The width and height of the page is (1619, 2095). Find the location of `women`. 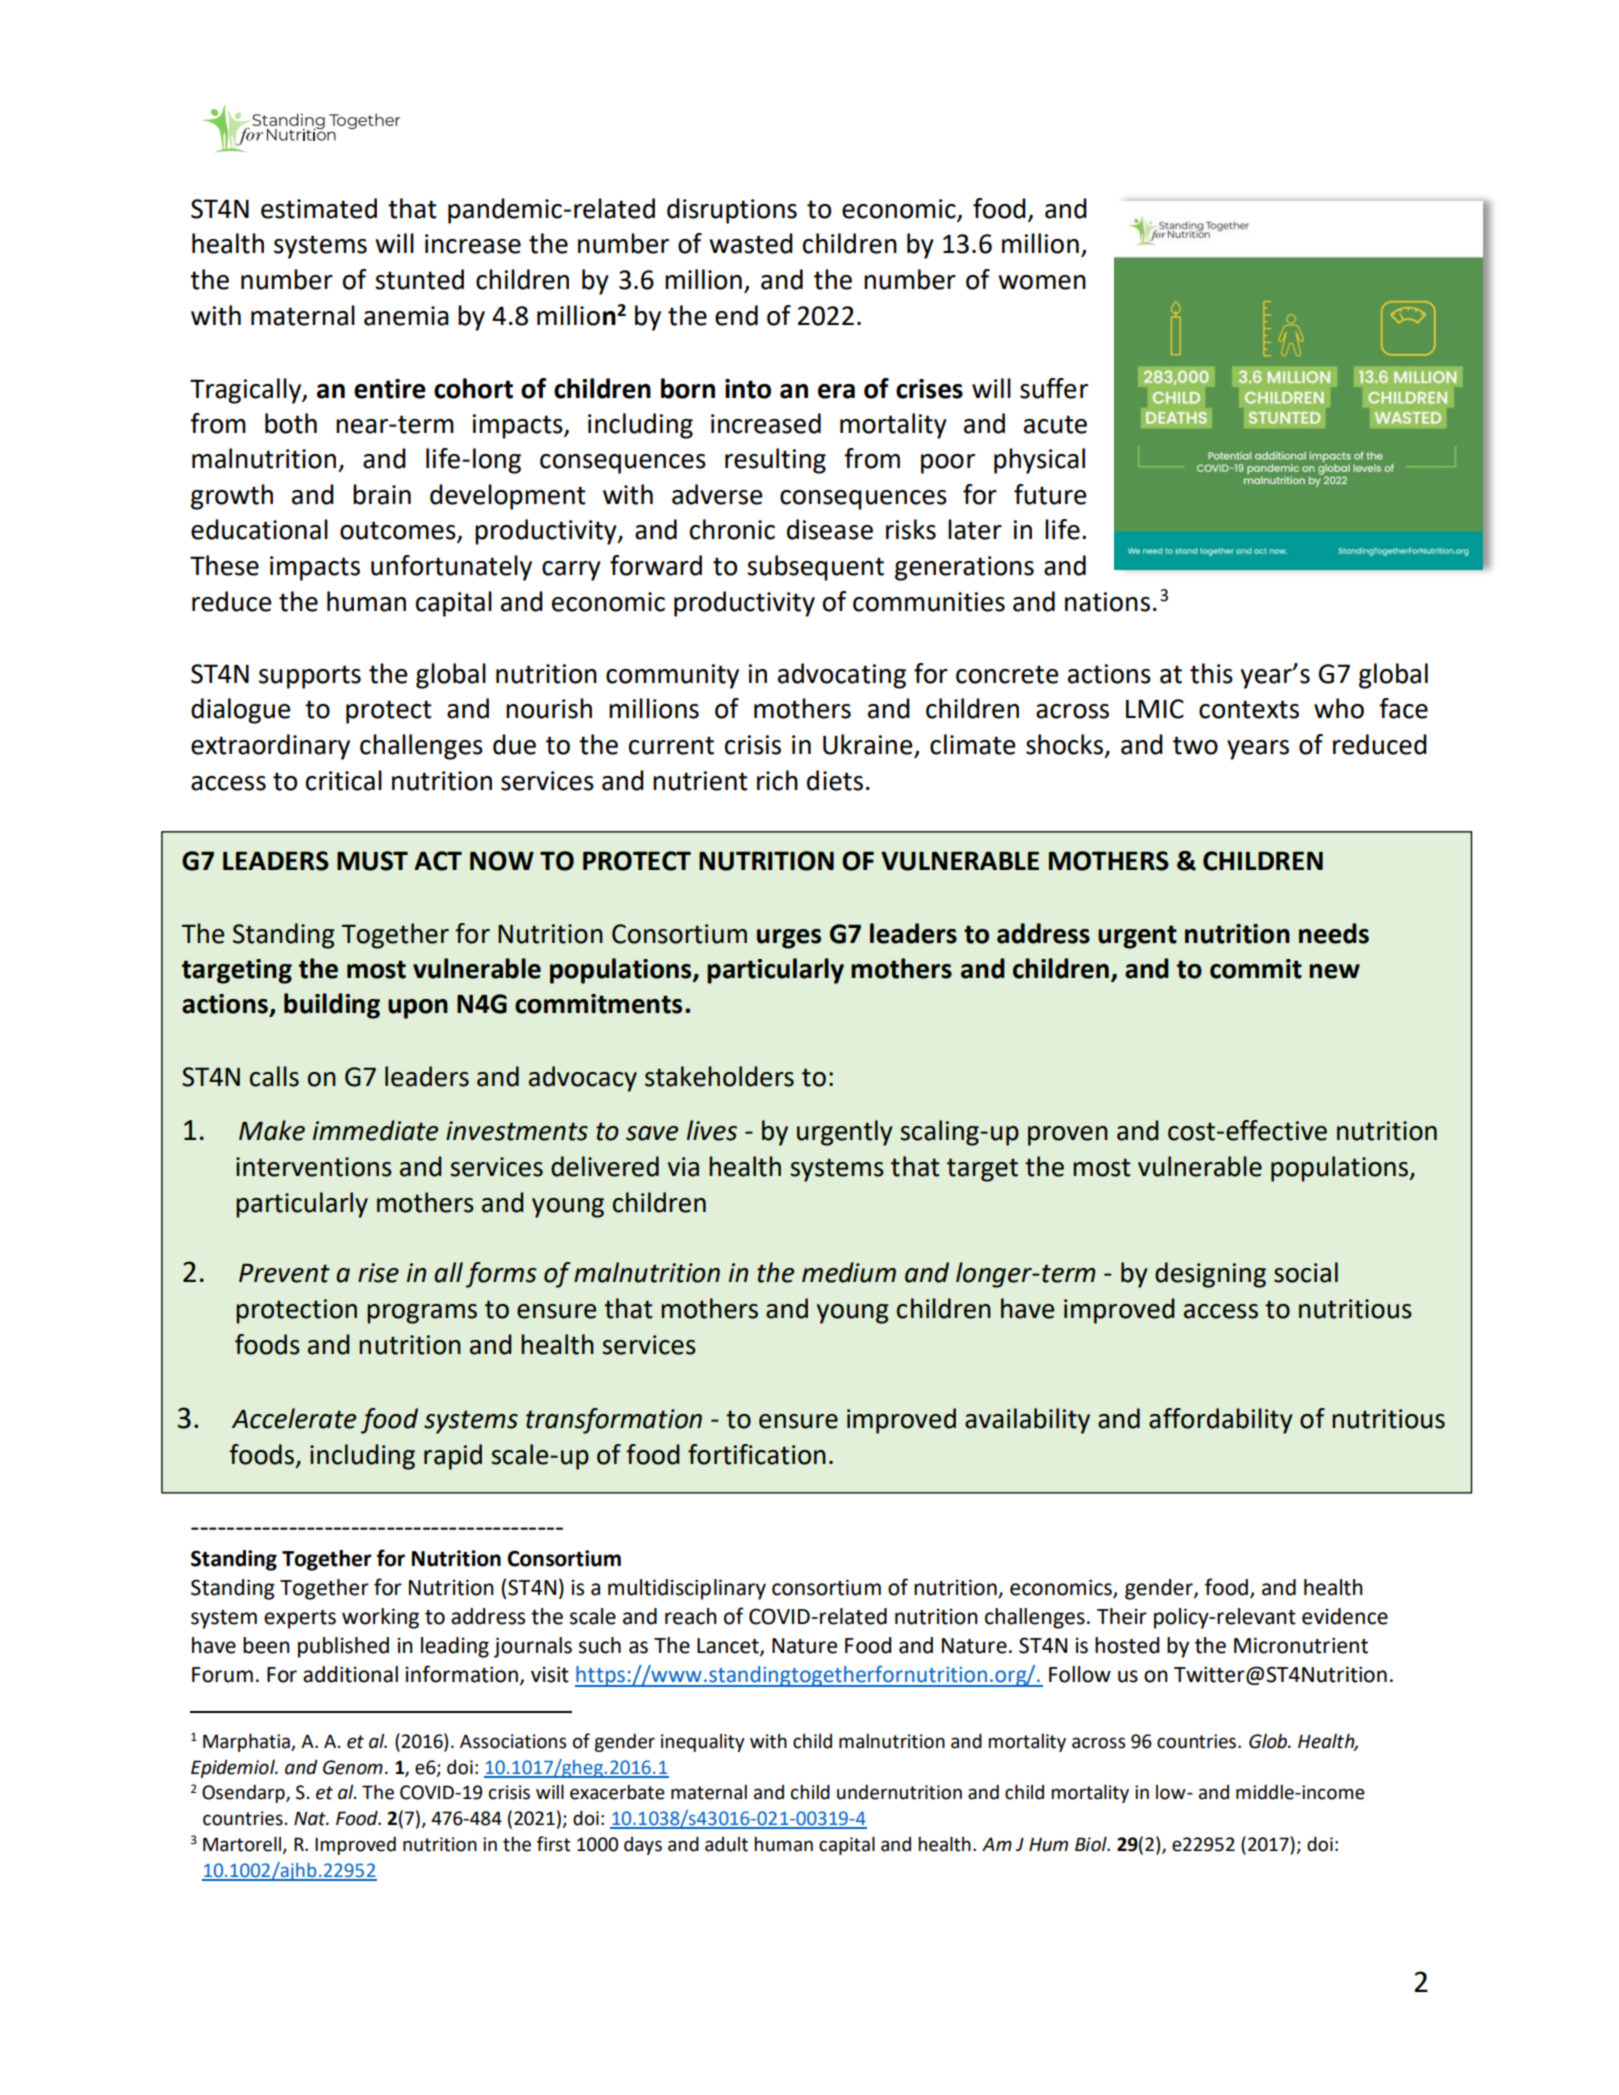

women is located at coordinates (1042, 282).
